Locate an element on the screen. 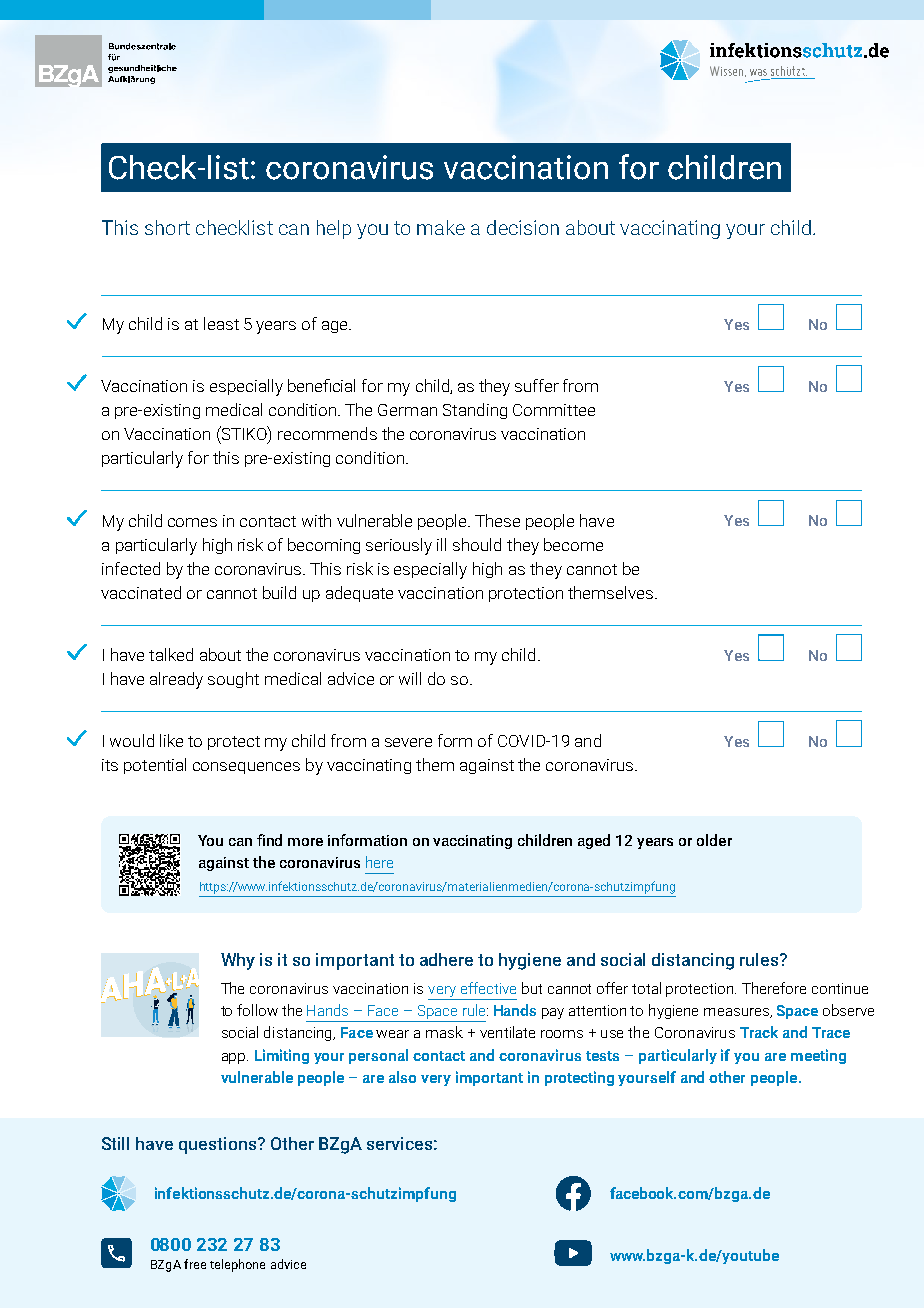 The width and height of the screenshot is (924, 1308). vaccinated is located at coordinates (141, 592).
